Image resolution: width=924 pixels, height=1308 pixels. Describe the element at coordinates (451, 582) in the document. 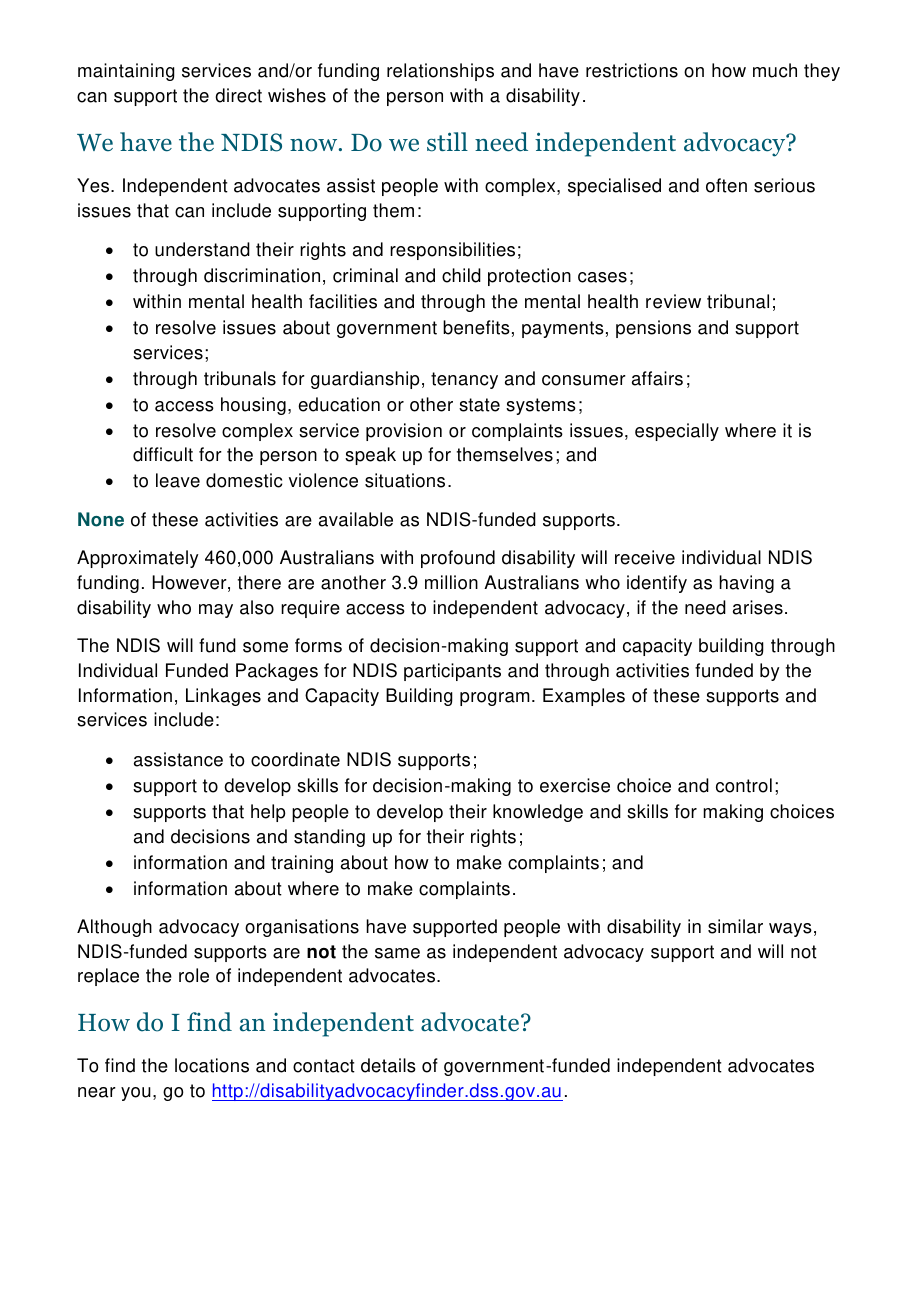

I see `million` at that location.
